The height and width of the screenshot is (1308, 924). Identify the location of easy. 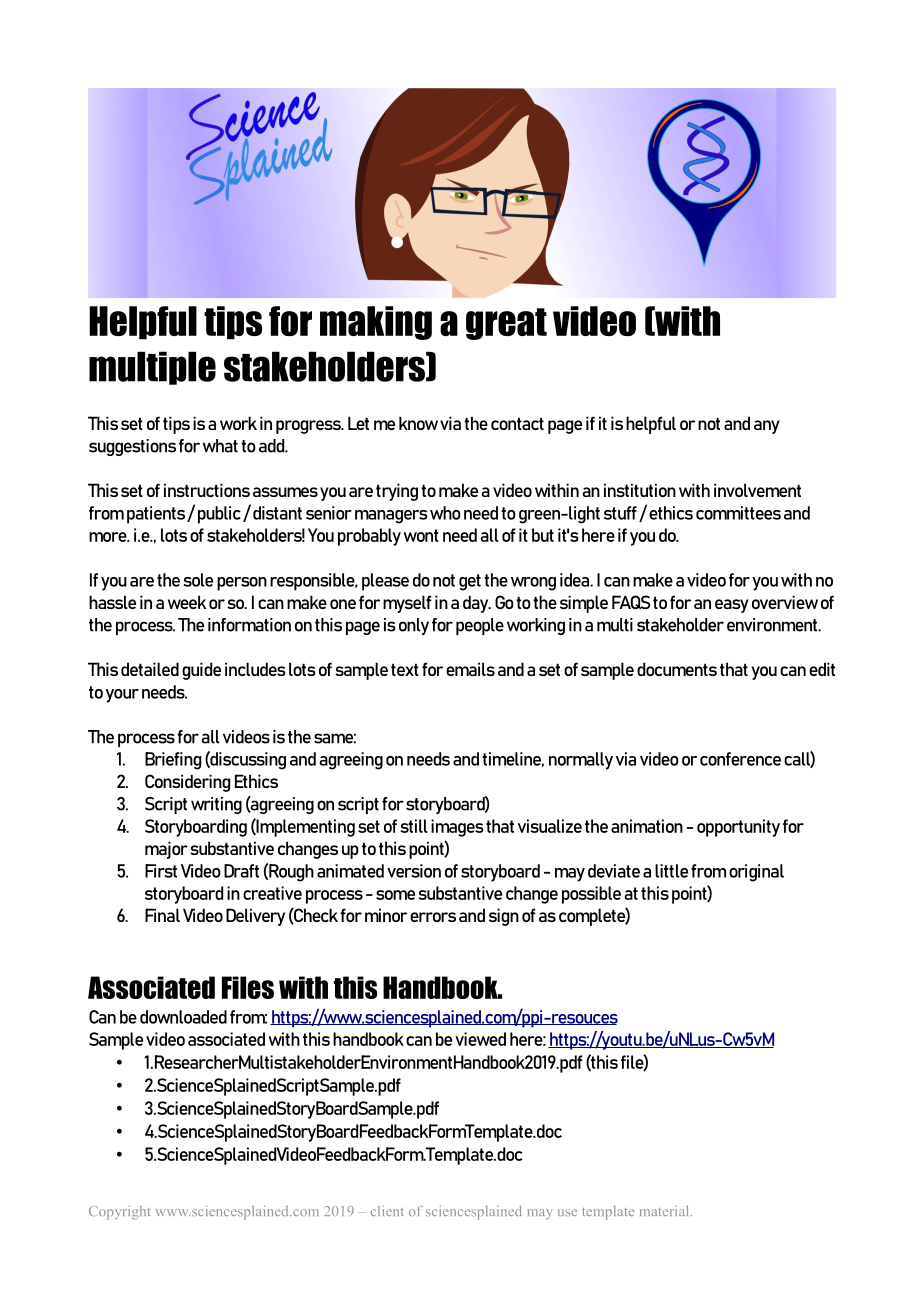
(732, 606).
